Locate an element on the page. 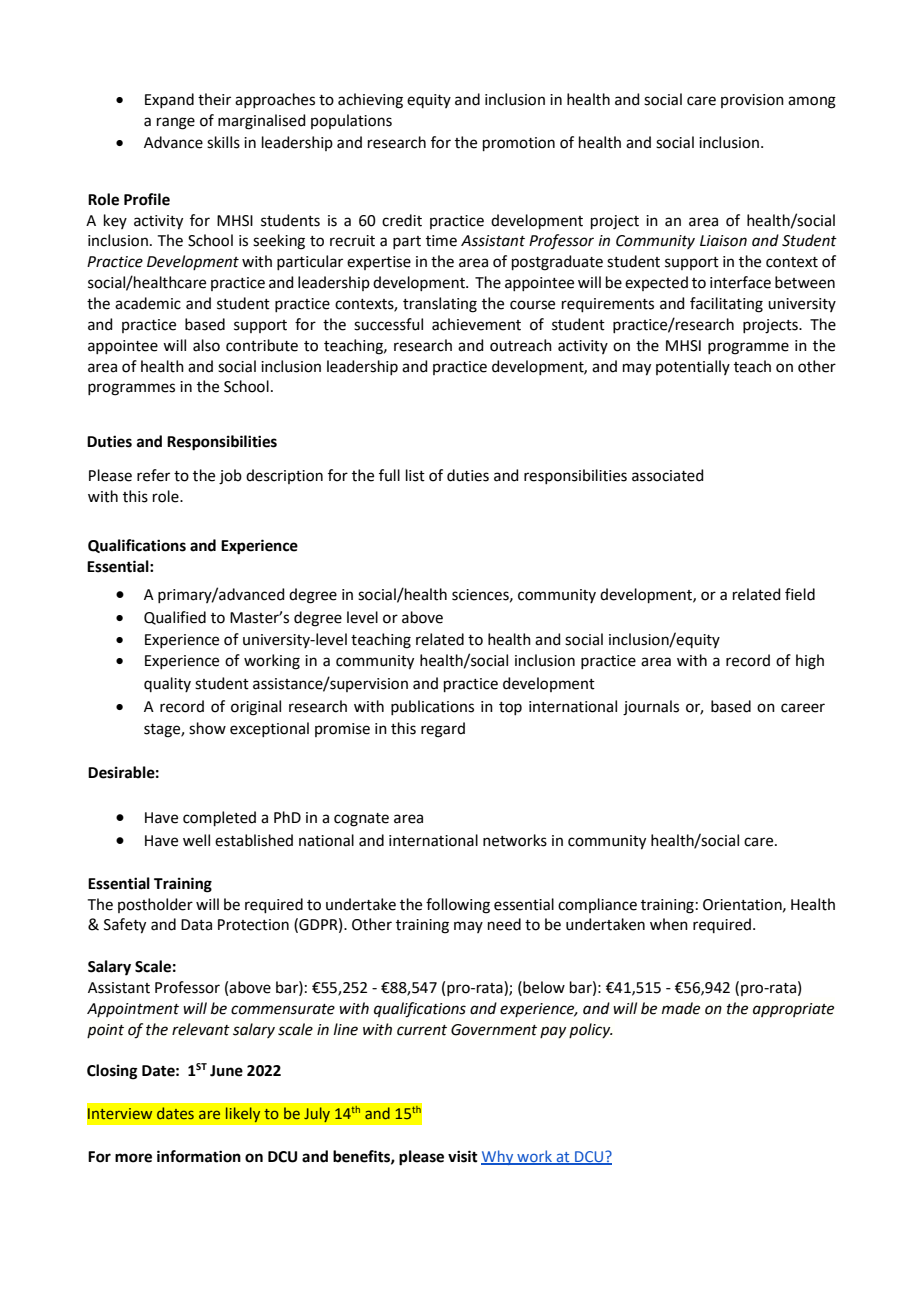 Image resolution: width=924 pixels, height=1308 pixels. list is located at coordinates (415, 475).
